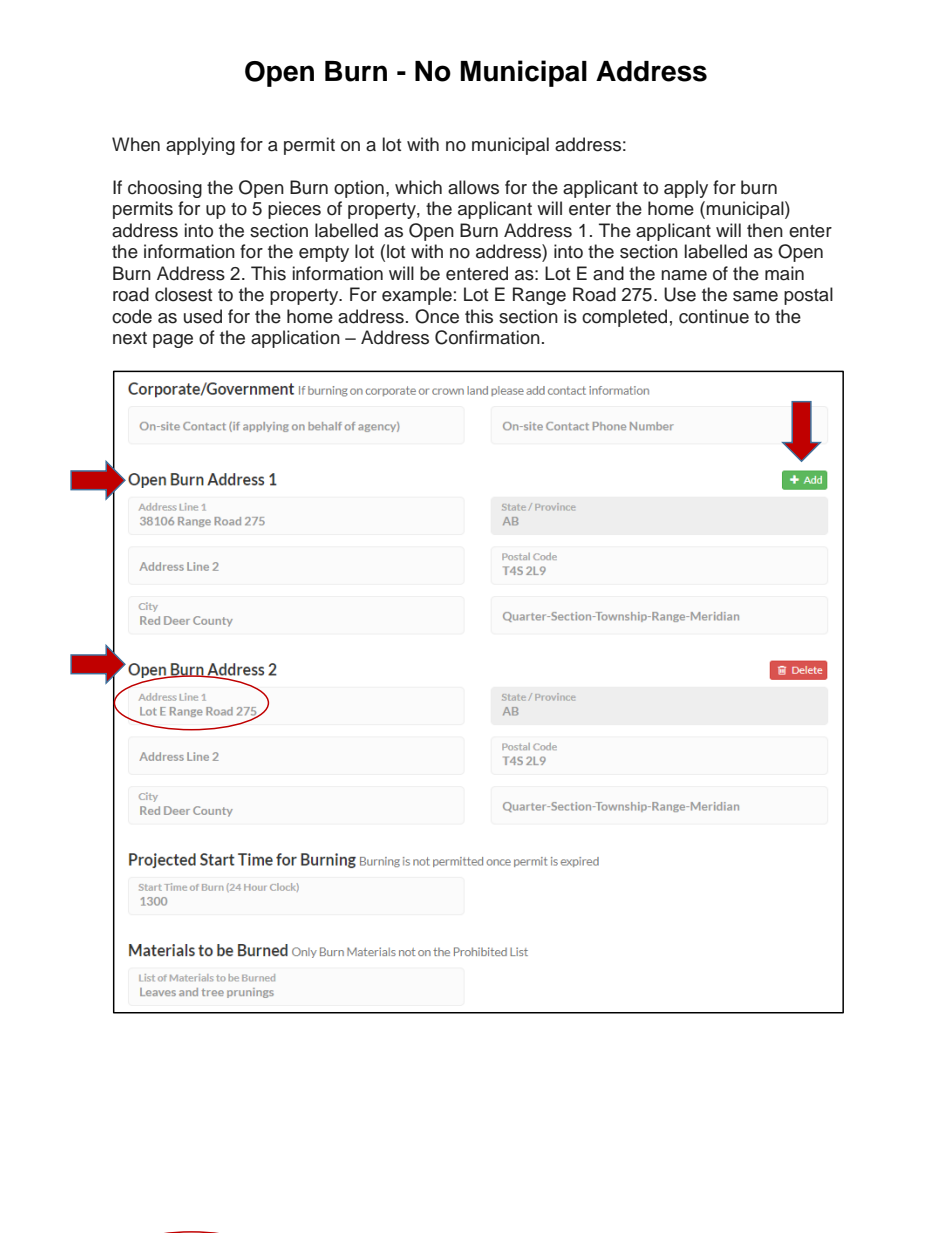 This screenshot has height=1233, width=952. Describe the element at coordinates (608, 273) in the screenshot. I see `and` at that location.
